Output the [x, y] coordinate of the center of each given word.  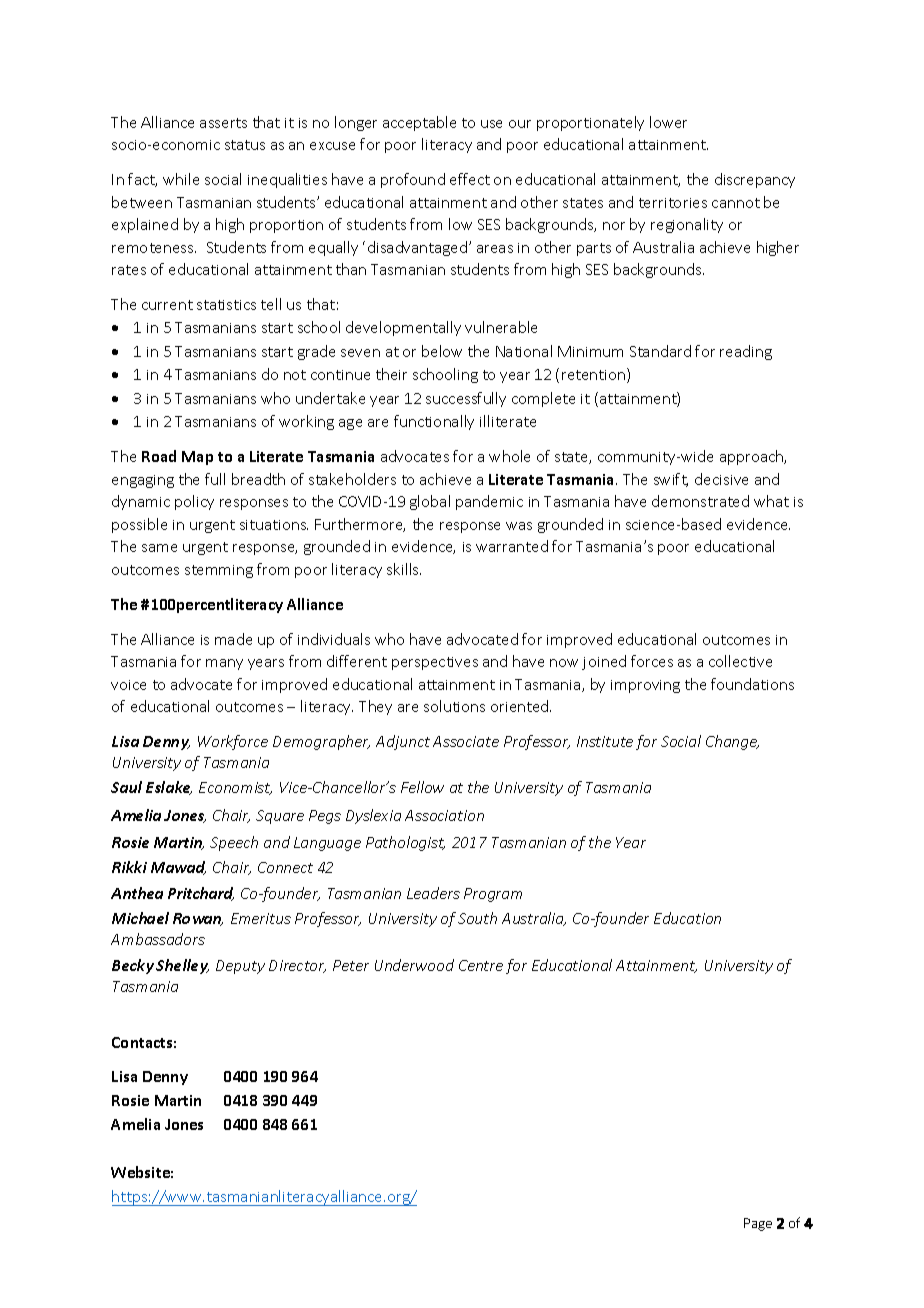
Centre [481, 965]
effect [470, 179]
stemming [219, 571]
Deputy [240, 967]
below [442, 351]
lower [668, 122]
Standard [660, 351]
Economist [235, 788]
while [181, 179]
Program [493, 895]
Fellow [422, 787]
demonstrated [700, 501]
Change [732, 742]
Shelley [182, 966]
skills [404, 569]
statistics [226, 305]
